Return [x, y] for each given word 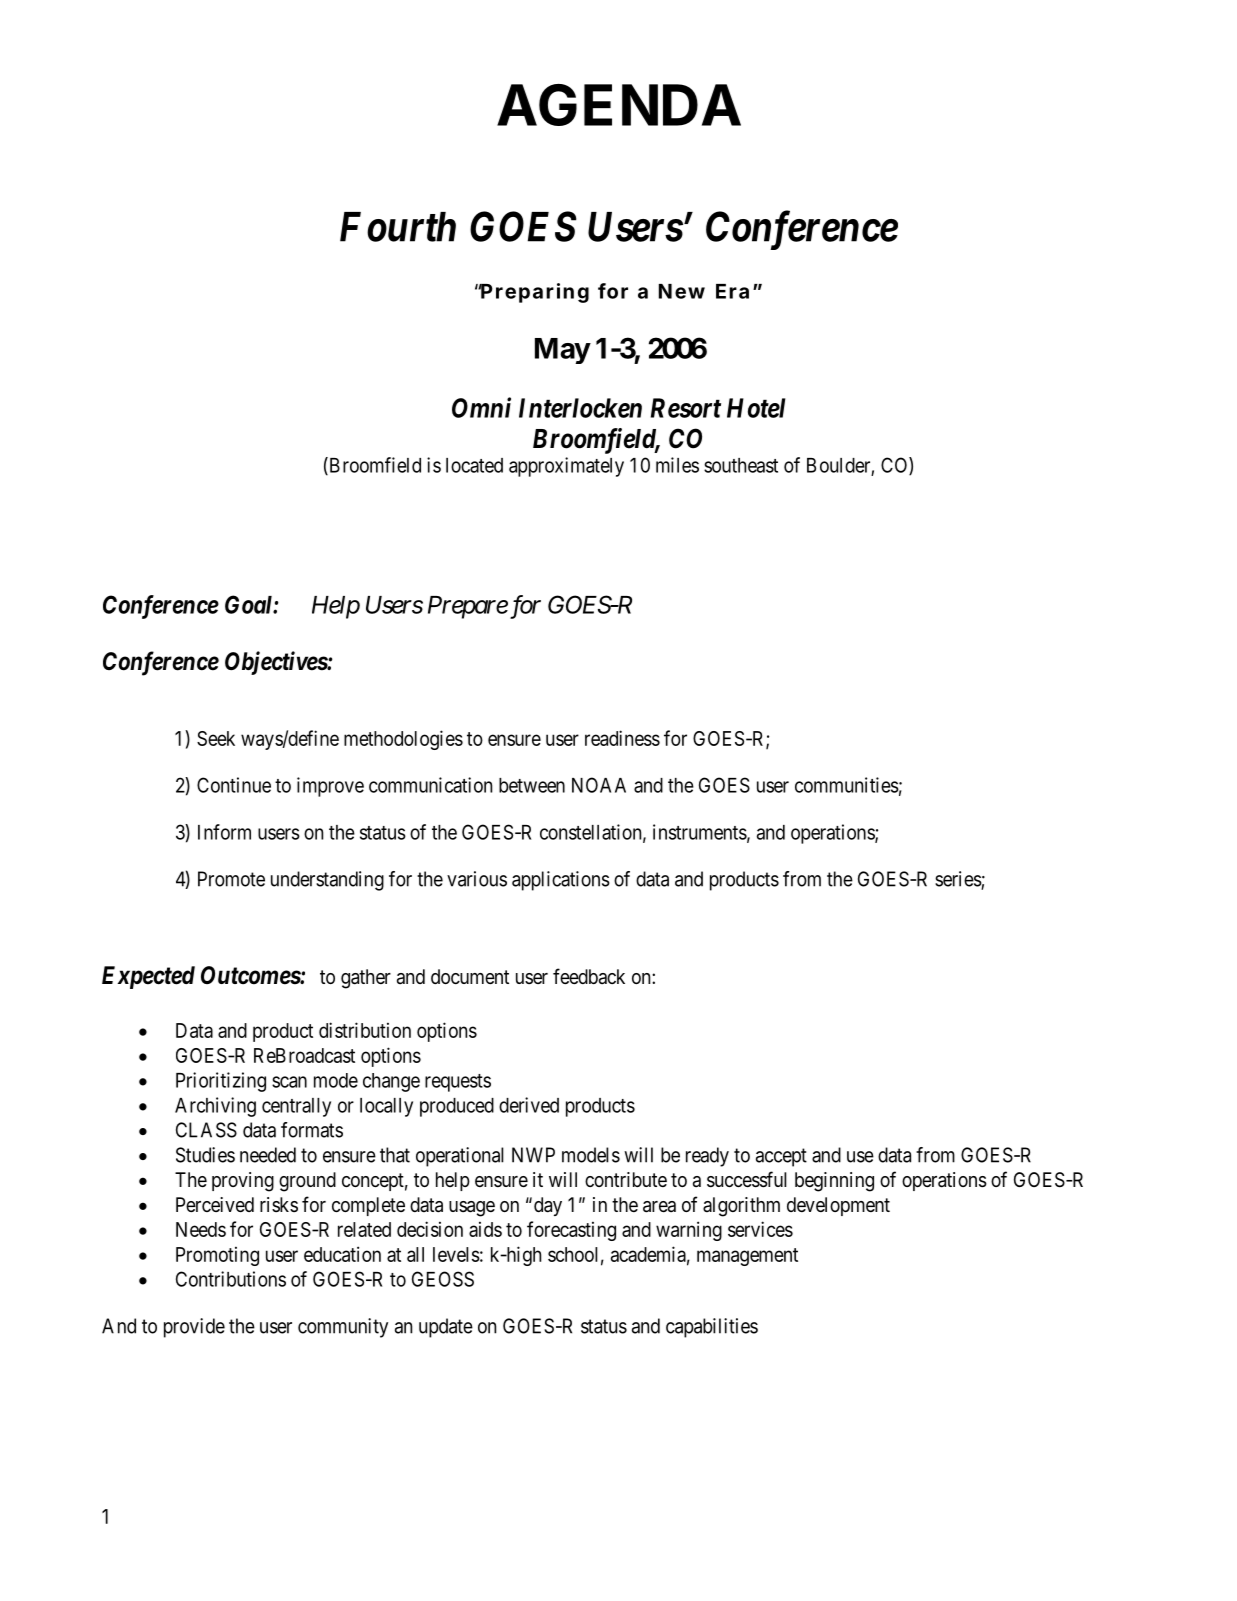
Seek [216, 738]
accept [781, 1157]
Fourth [398, 227]
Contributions [231, 1279]
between [532, 785]
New [682, 291]
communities [847, 785]
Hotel [756, 408]
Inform [224, 832]
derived [529, 1105]
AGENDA [619, 105]
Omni [481, 407]
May [562, 351]
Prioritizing [221, 1082]
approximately [566, 467]
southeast [741, 465]
